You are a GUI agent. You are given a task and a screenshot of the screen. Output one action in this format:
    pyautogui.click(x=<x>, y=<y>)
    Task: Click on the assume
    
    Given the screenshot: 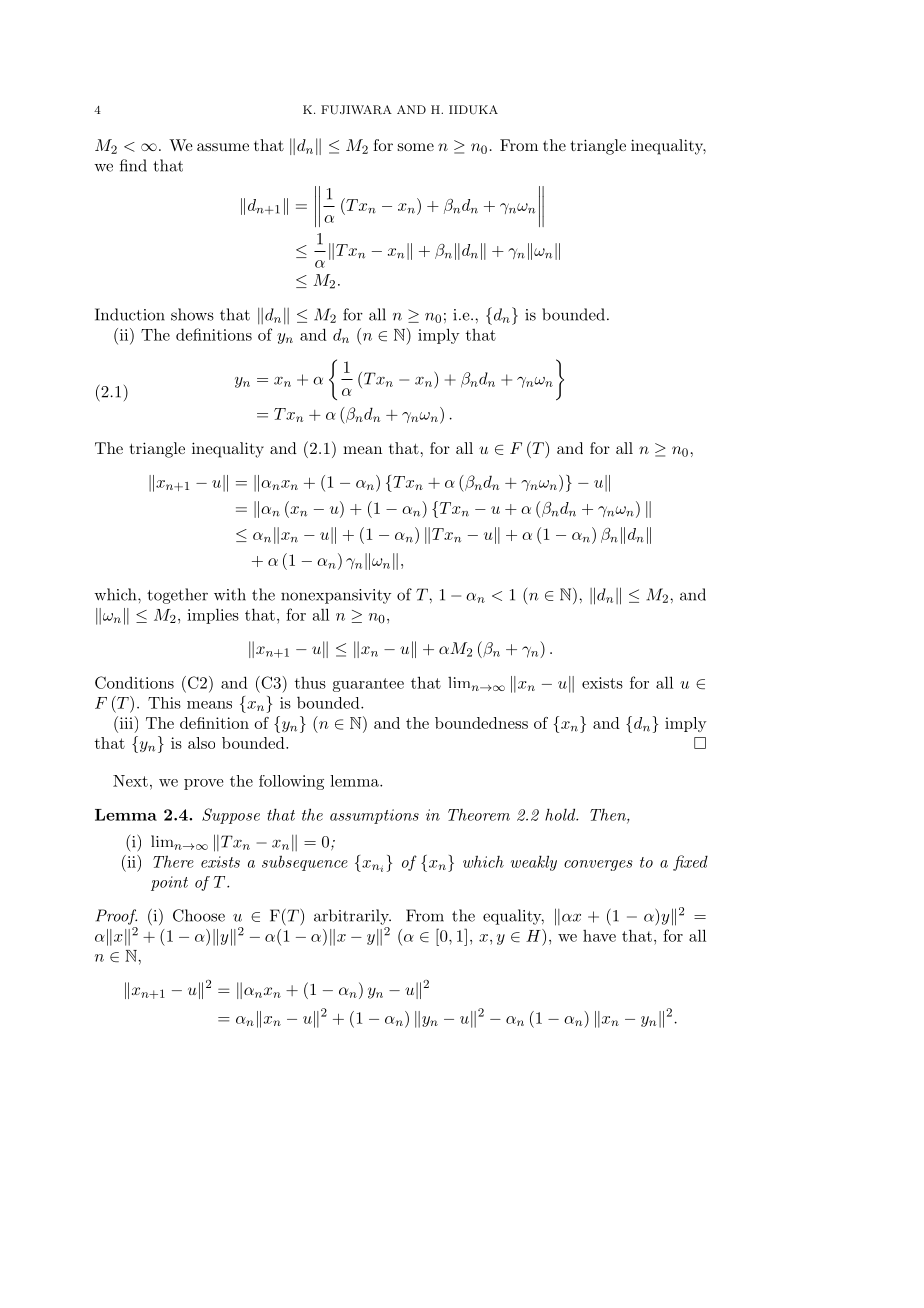 What is the action you would take?
    pyautogui.click(x=223, y=147)
